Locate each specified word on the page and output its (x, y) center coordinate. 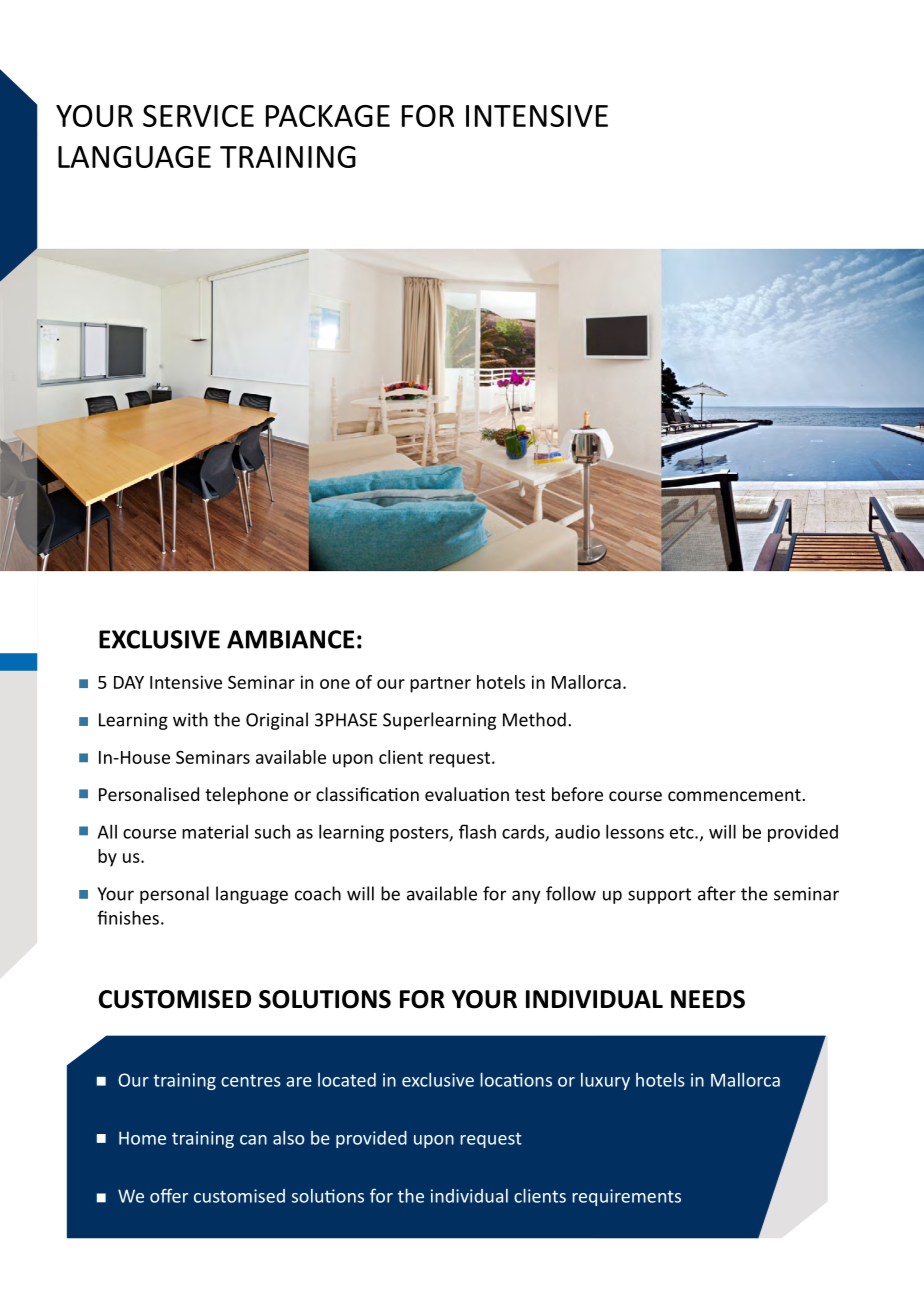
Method (534, 719)
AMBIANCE (290, 639)
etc (683, 832)
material (215, 832)
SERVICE (198, 116)
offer (169, 1195)
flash (477, 831)
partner (440, 685)
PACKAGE (328, 116)
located (347, 1080)
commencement (734, 795)
